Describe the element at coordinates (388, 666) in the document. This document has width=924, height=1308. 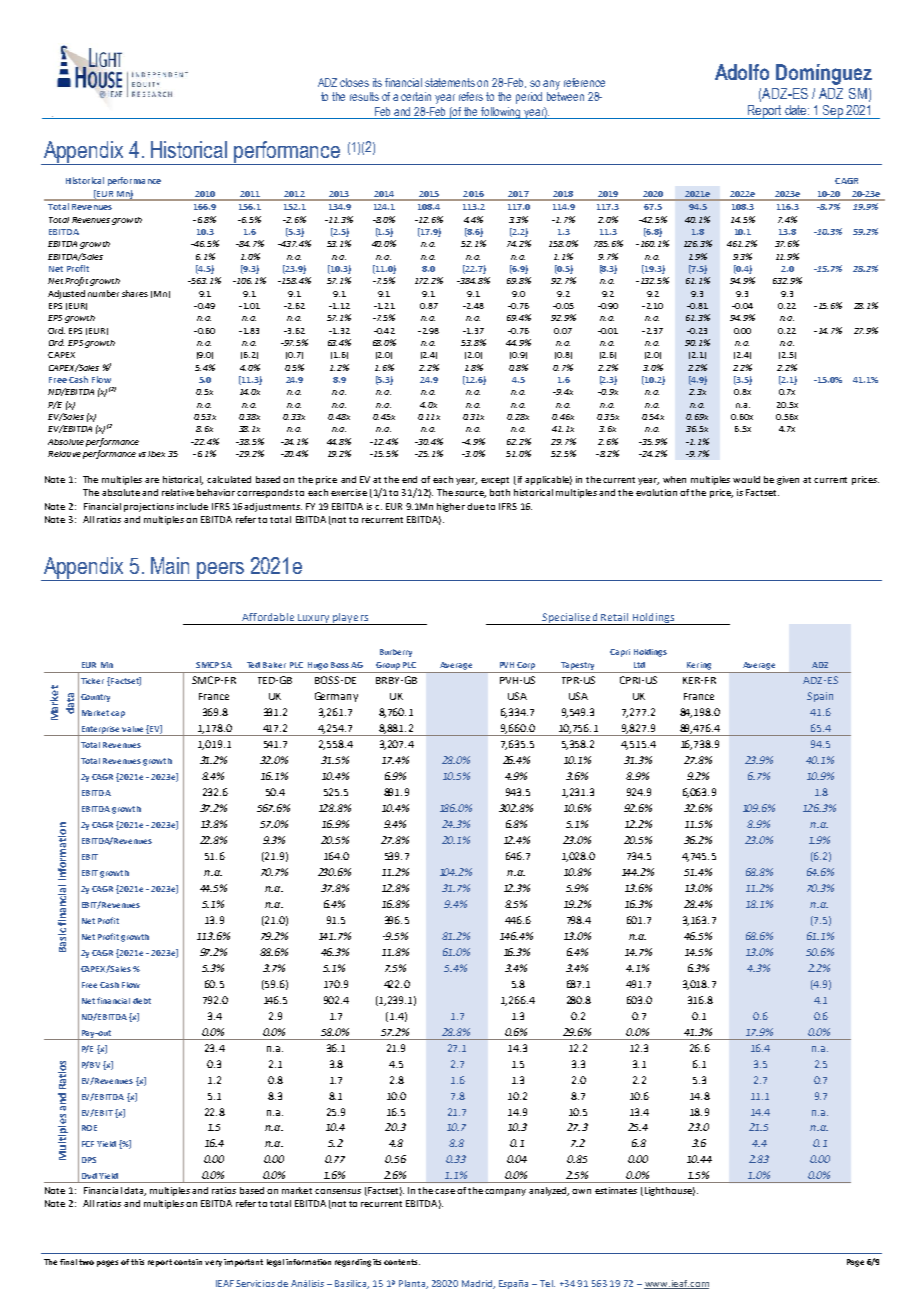
I see `Group` at that location.
